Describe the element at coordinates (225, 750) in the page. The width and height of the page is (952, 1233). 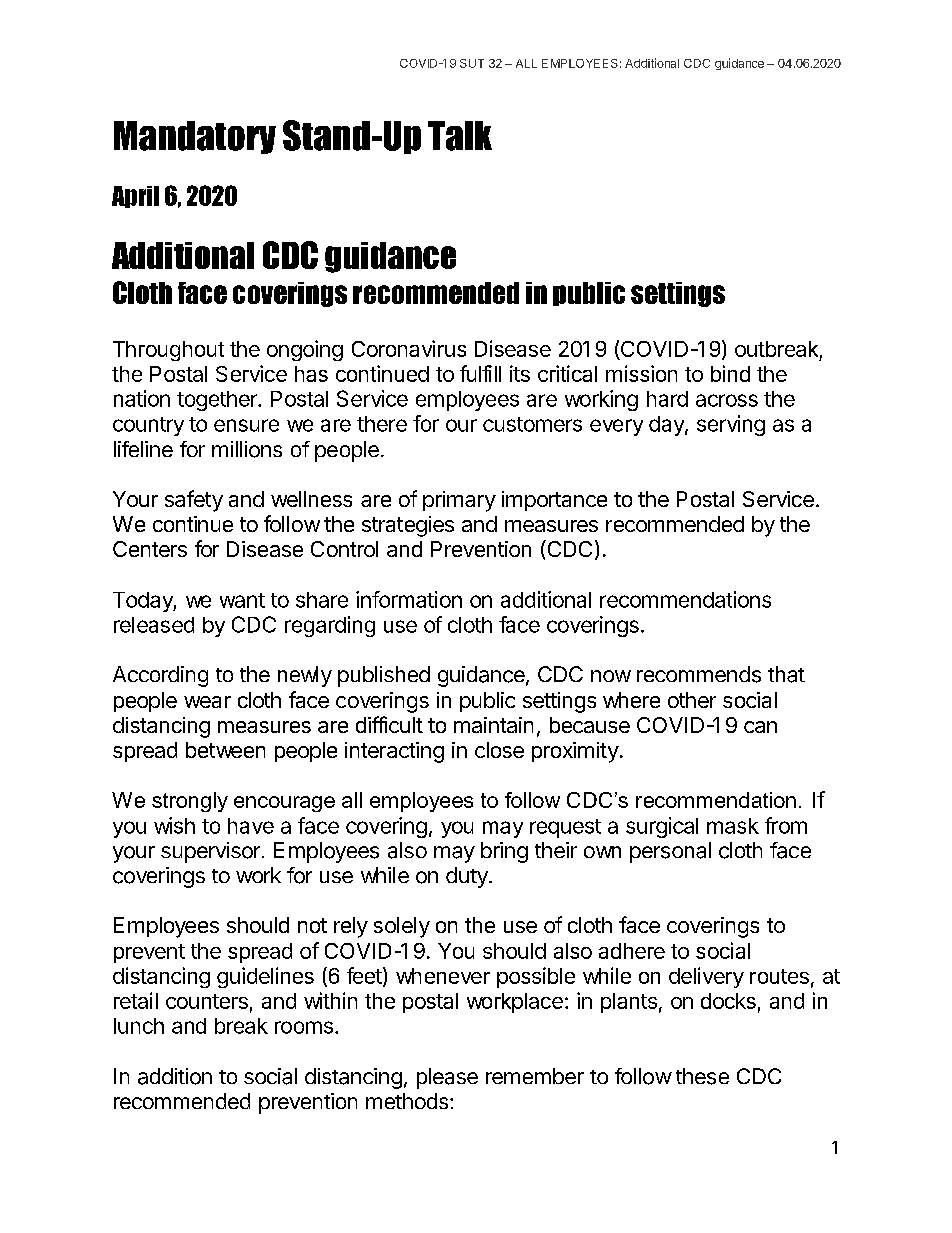
I see `between` at that location.
